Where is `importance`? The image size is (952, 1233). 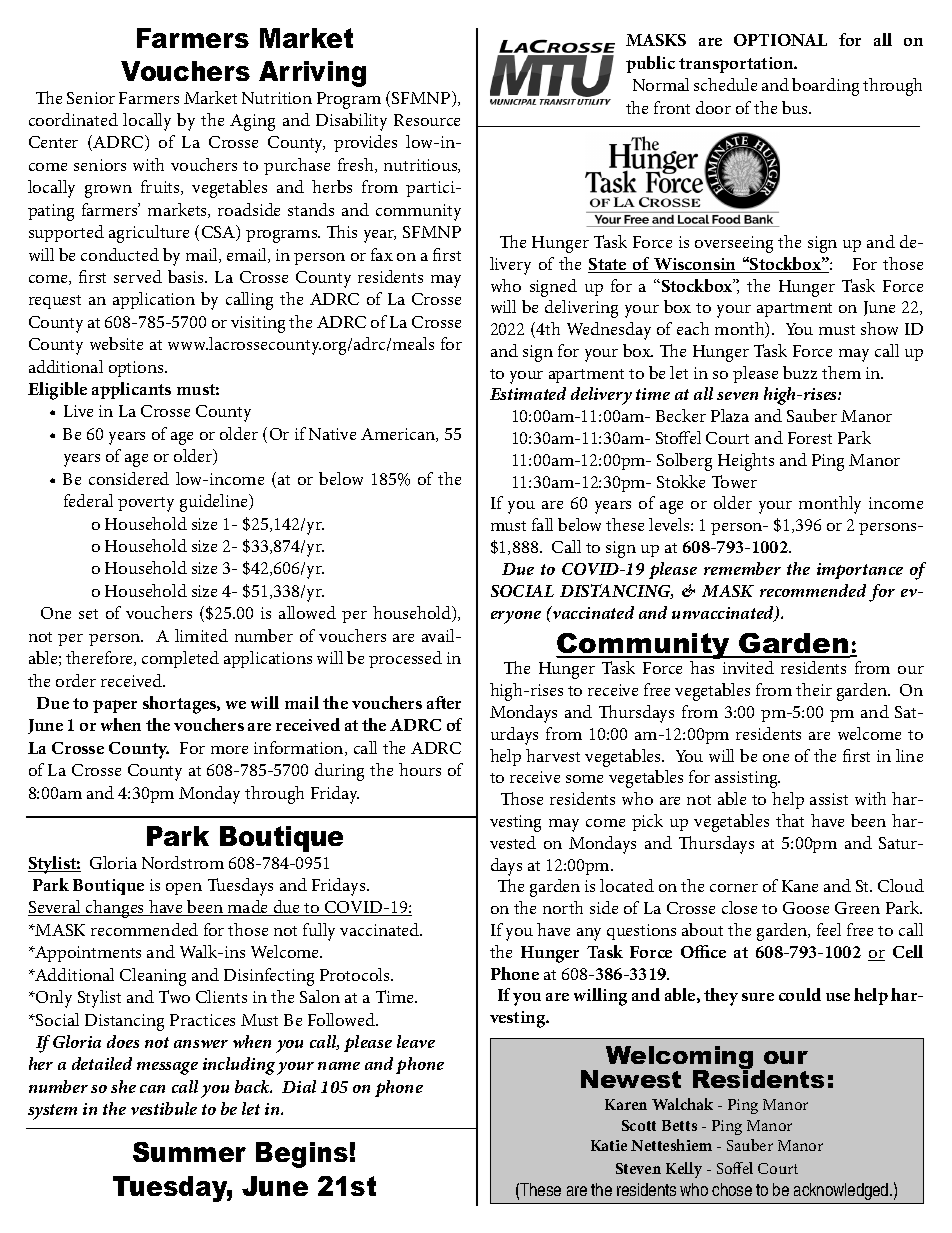
importance is located at coordinates (860, 571).
